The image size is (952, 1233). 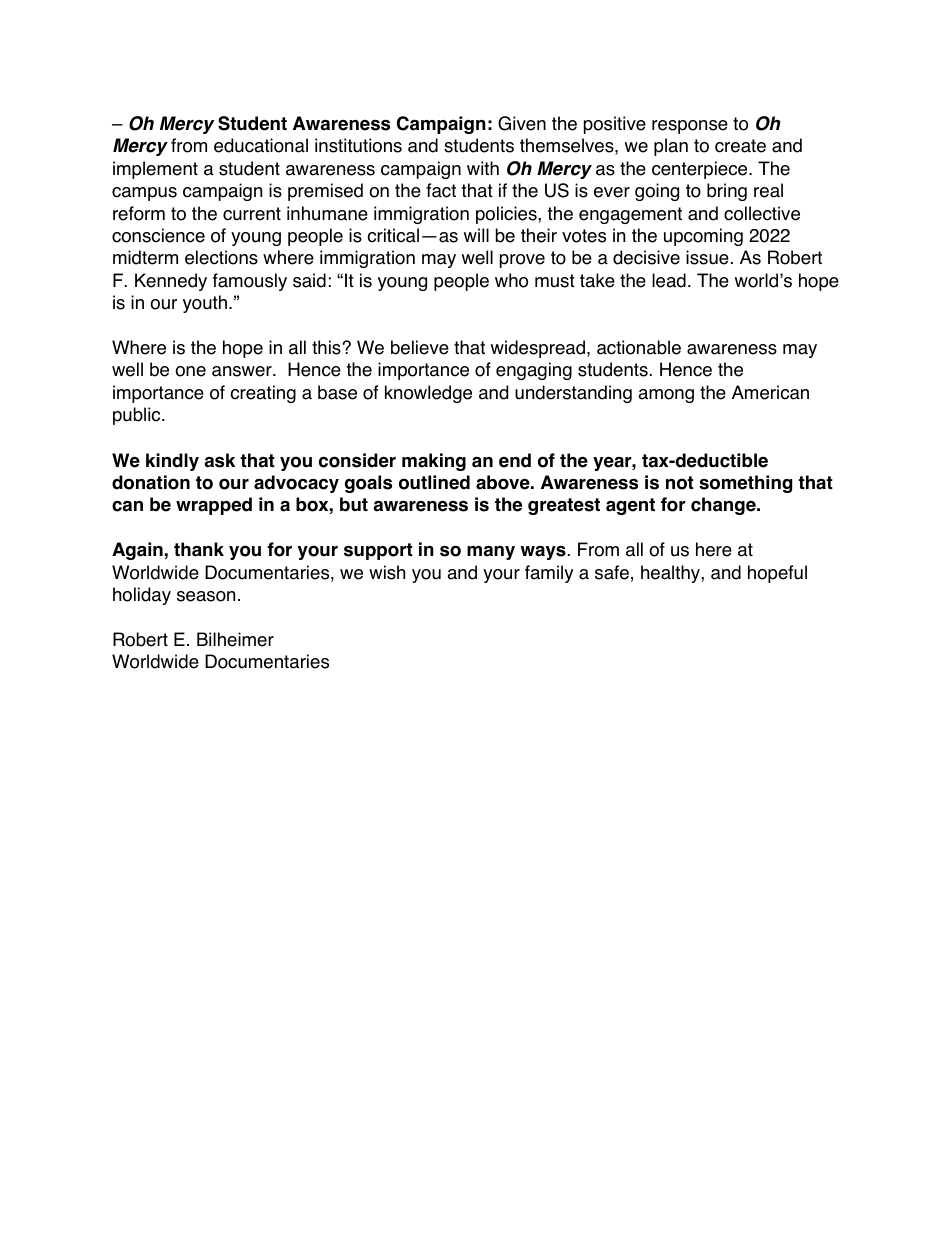 What do you see at coordinates (434, 462) in the screenshot?
I see `making` at bounding box center [434, 462].
